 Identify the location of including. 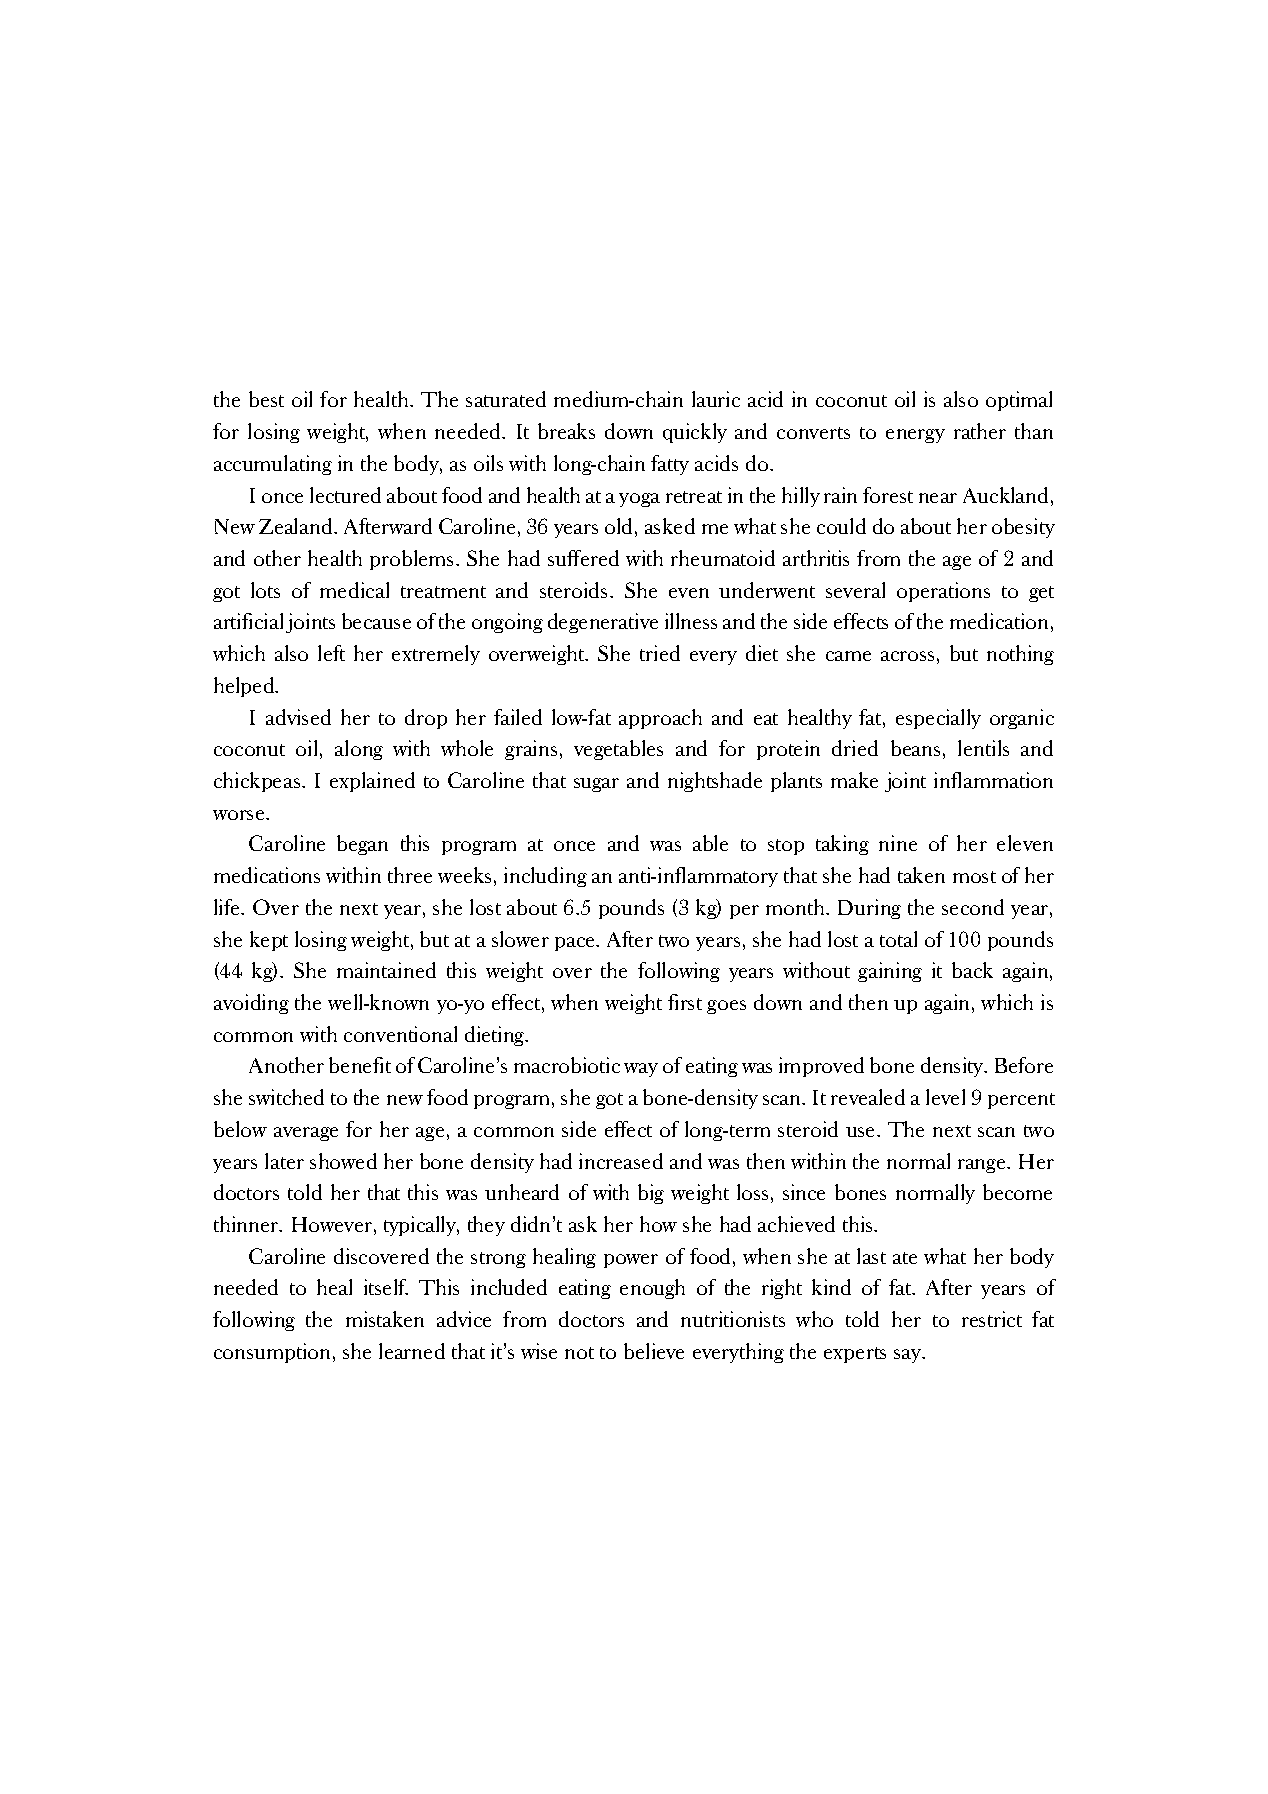
(545, 877).
